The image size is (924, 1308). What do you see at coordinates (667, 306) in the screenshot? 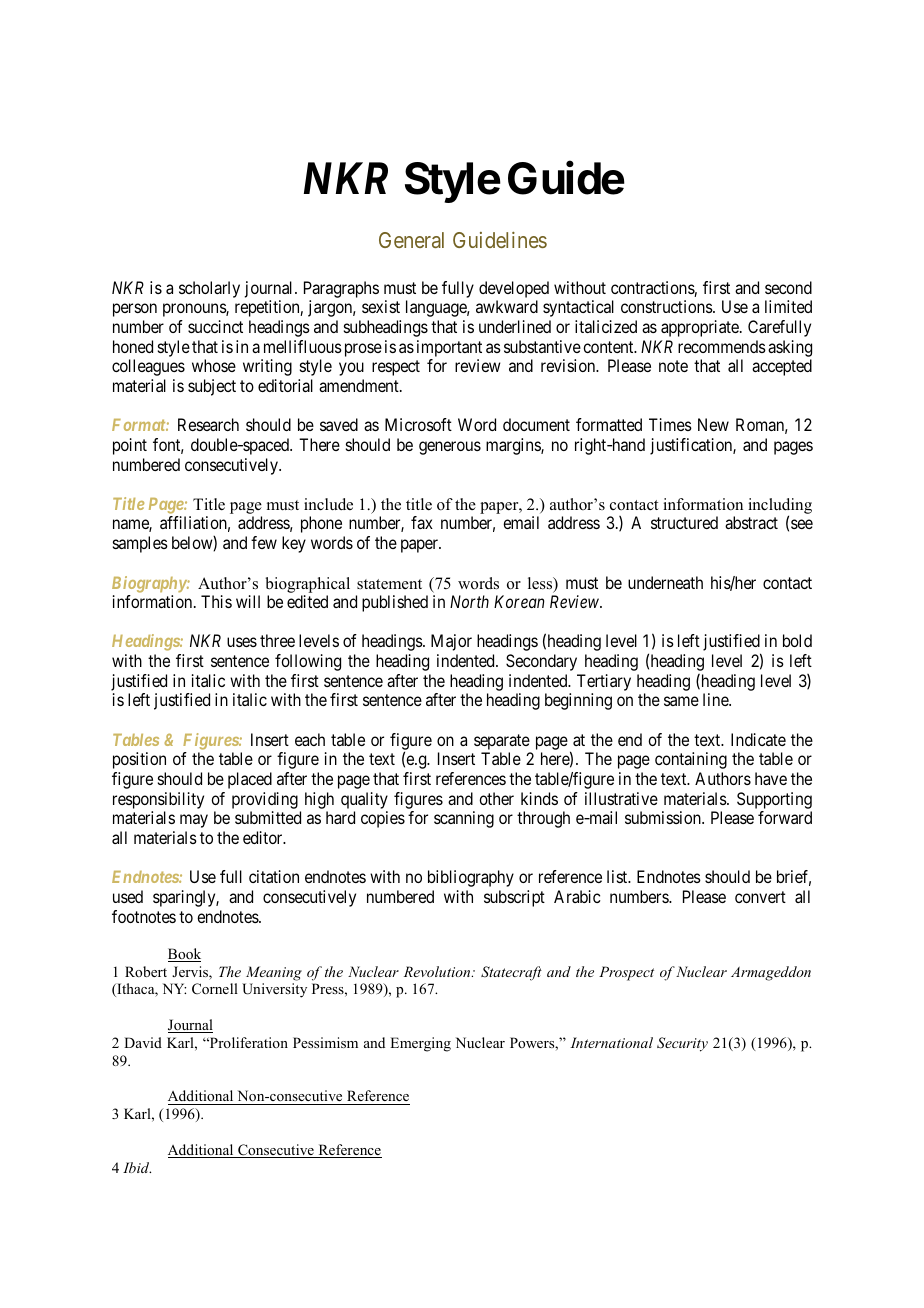
I see `constructions` at bounding box center [667, 306].
